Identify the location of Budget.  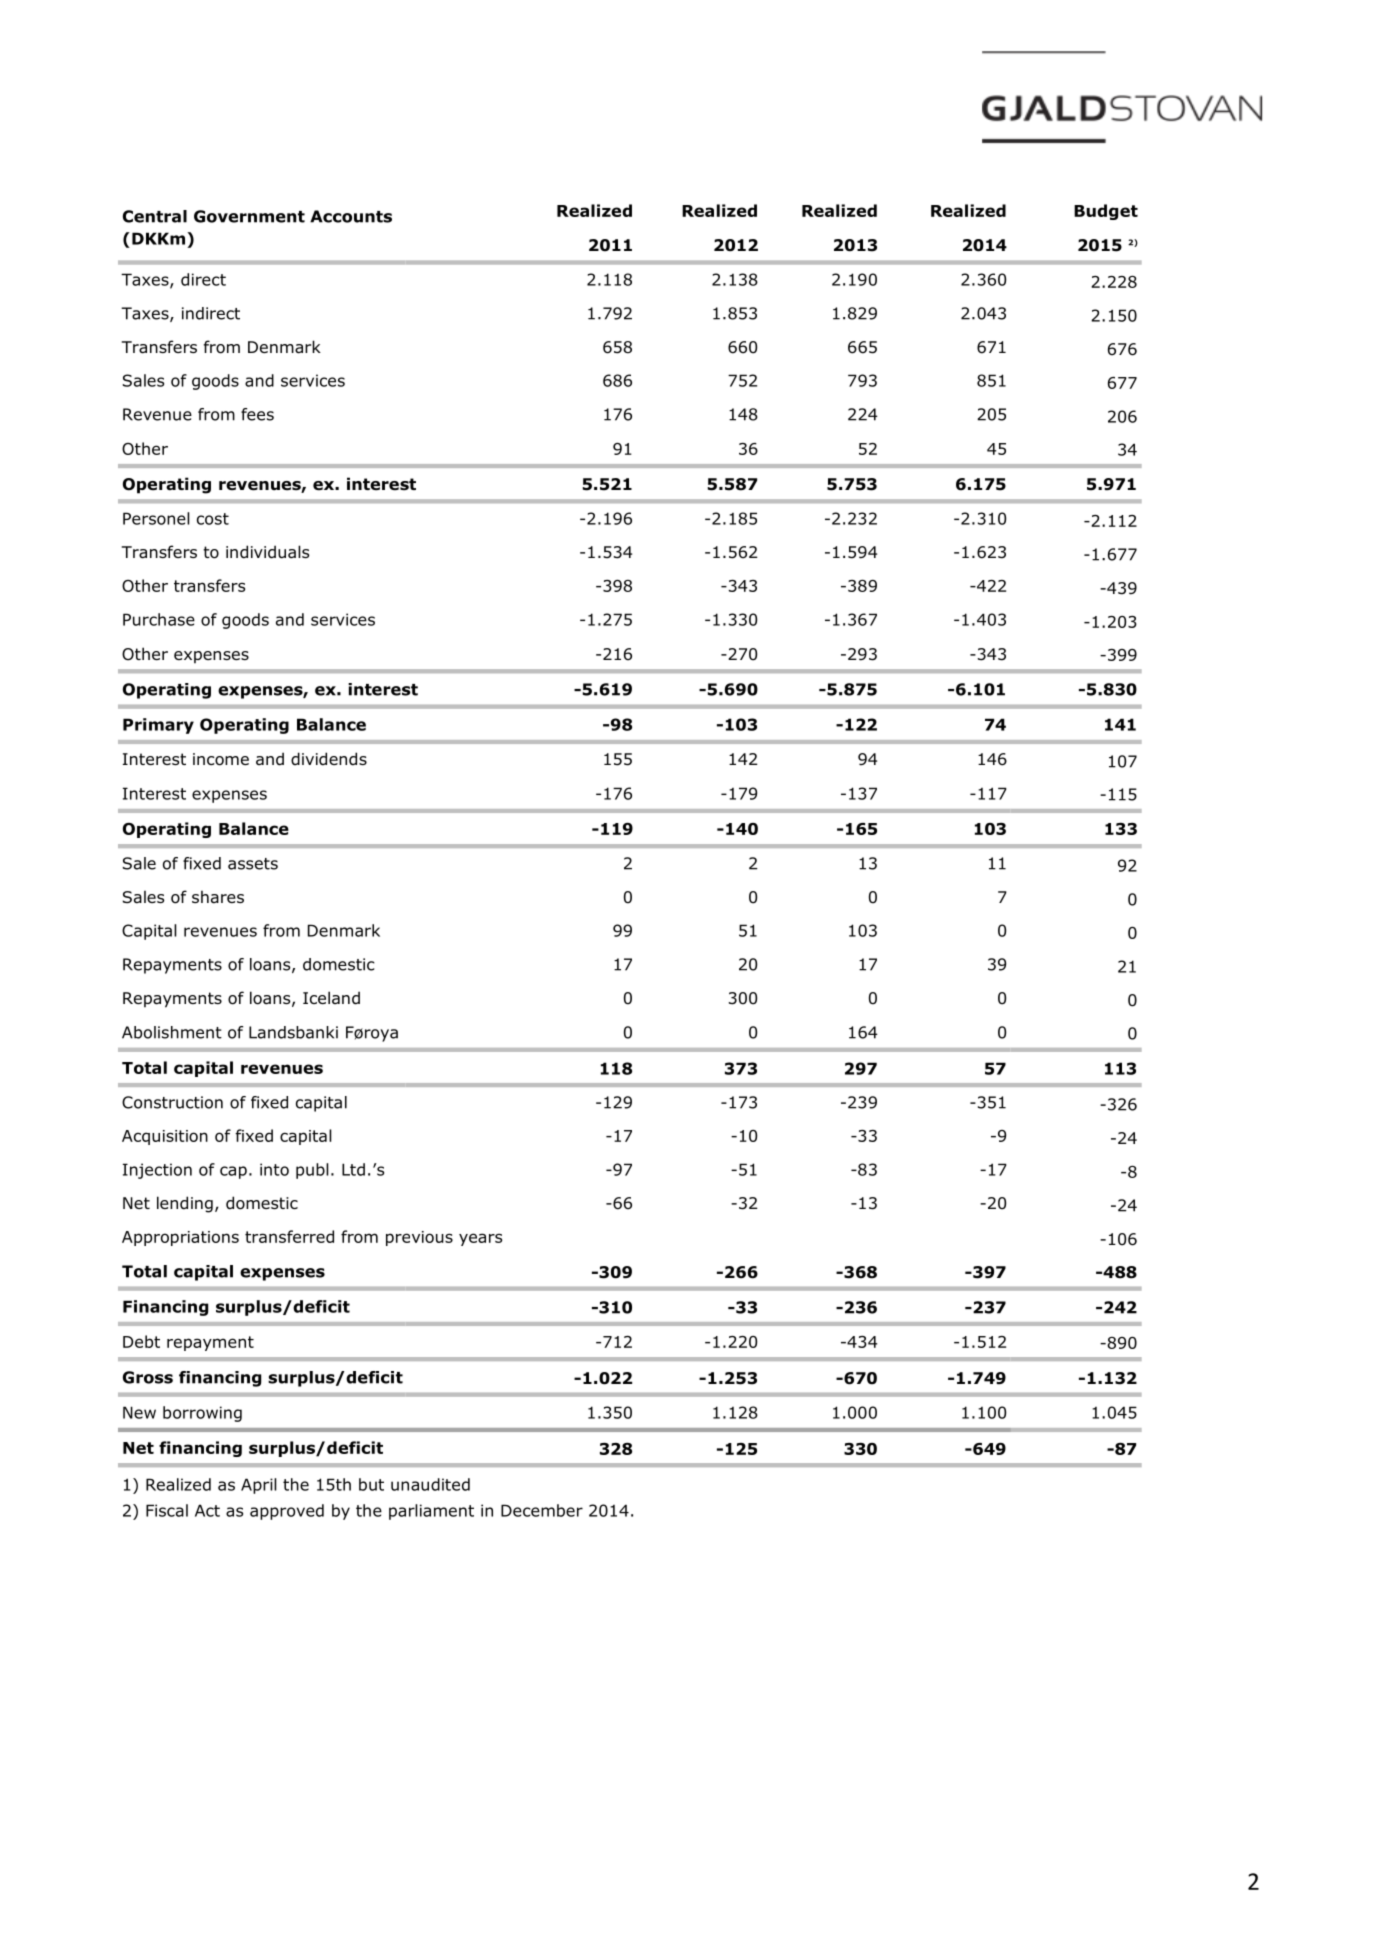
(1106, 212).
